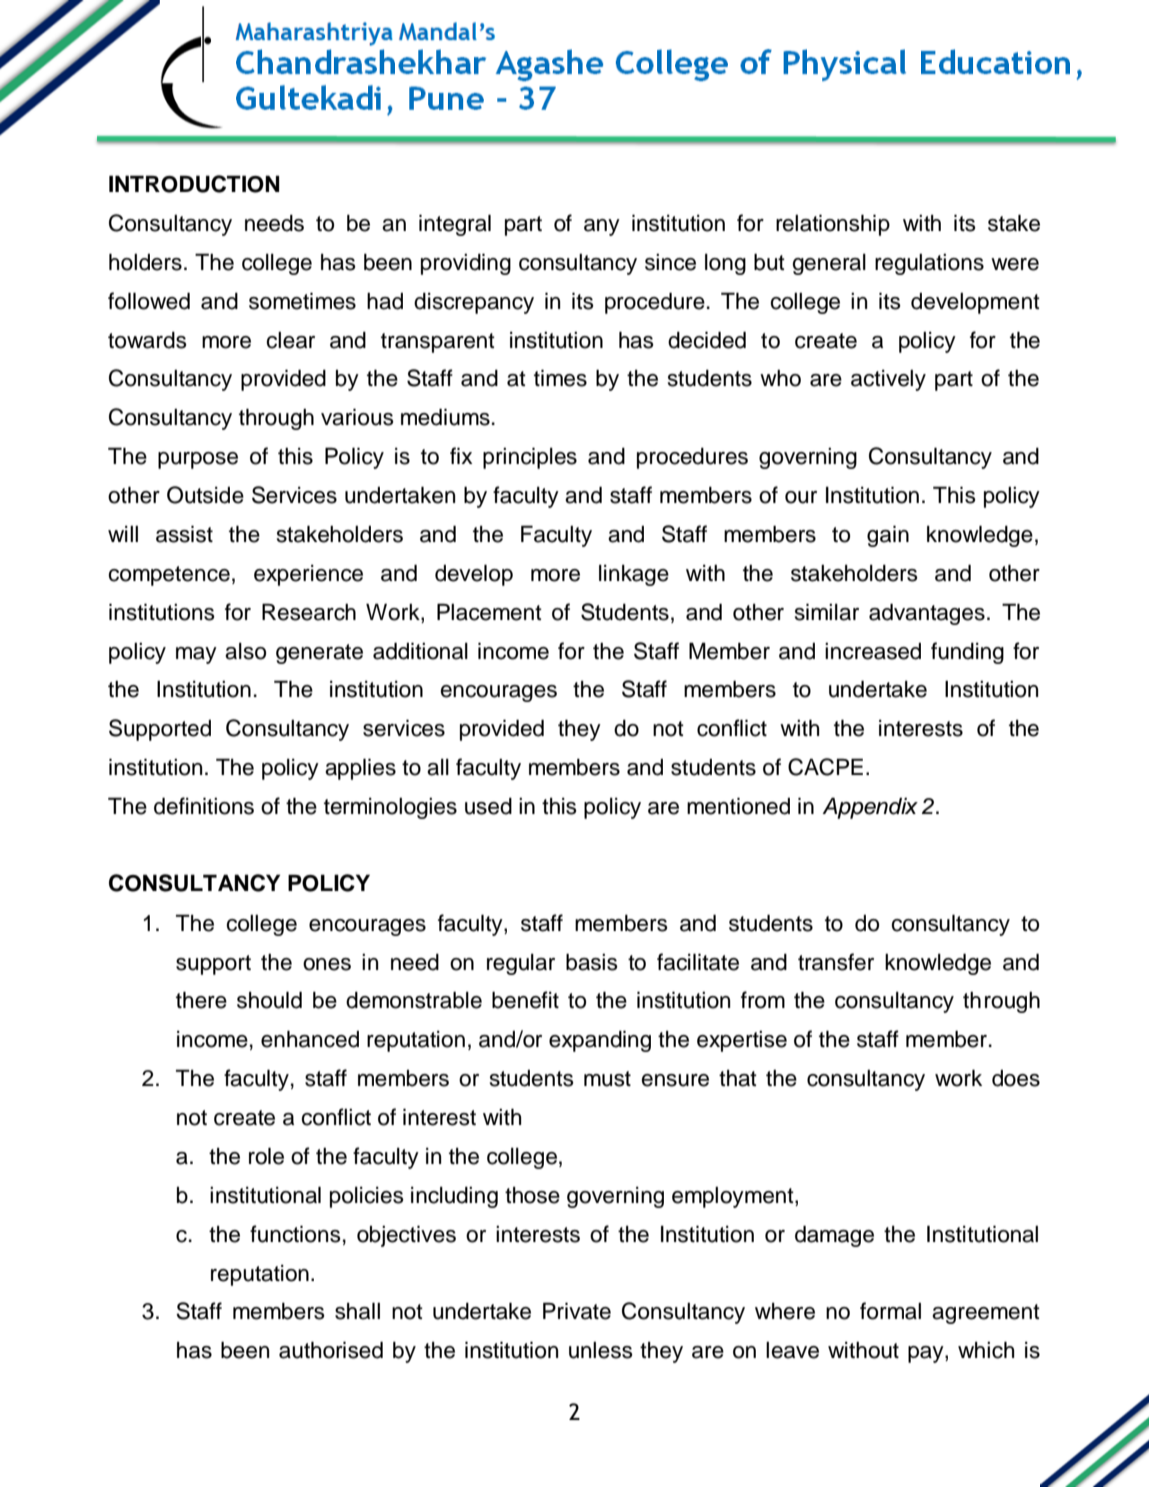 The image size is (1149, 1487). I want to click on formal, so click(890, 1311).
